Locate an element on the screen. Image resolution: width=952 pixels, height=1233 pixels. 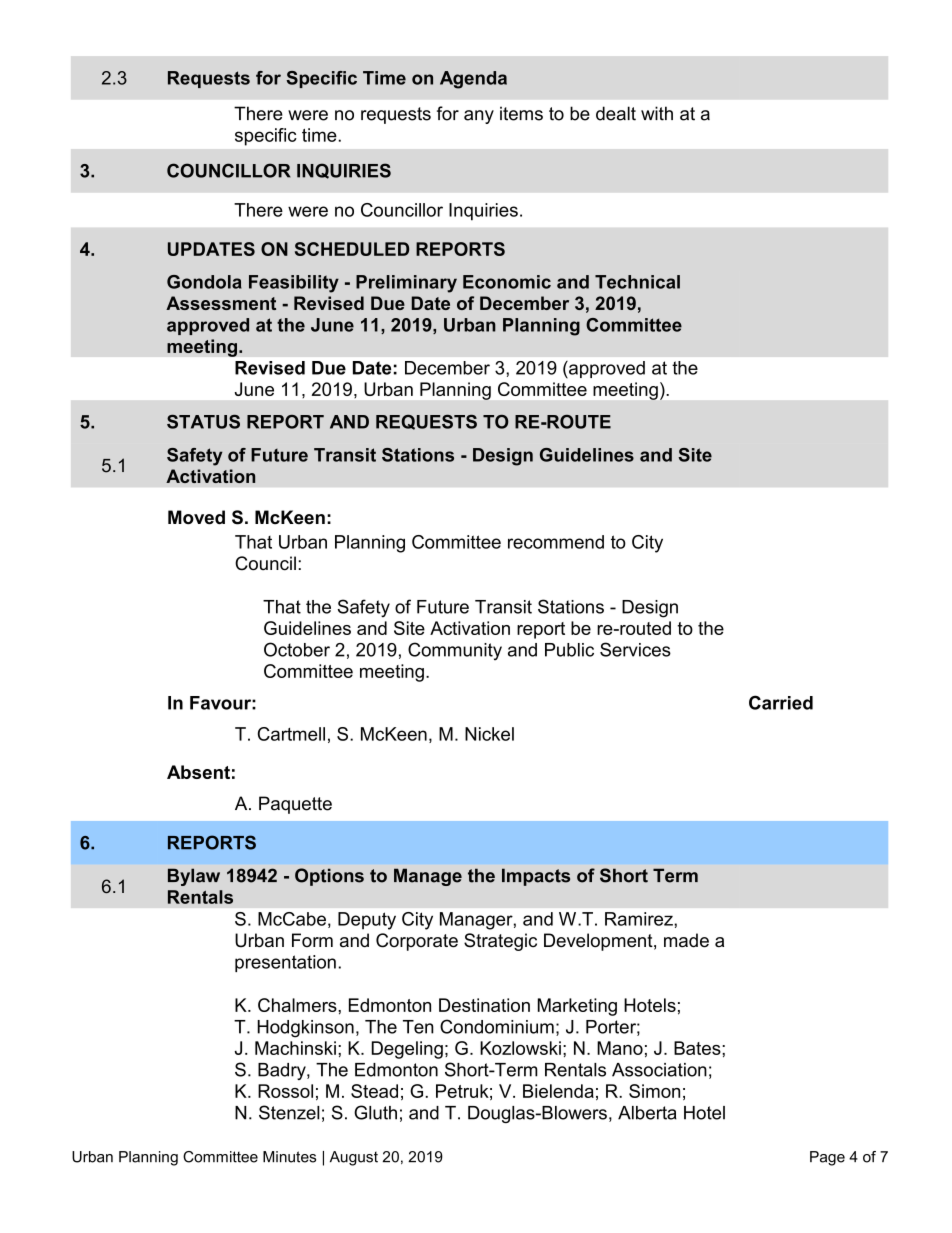
recommend is located at coordinates (556, 542).
